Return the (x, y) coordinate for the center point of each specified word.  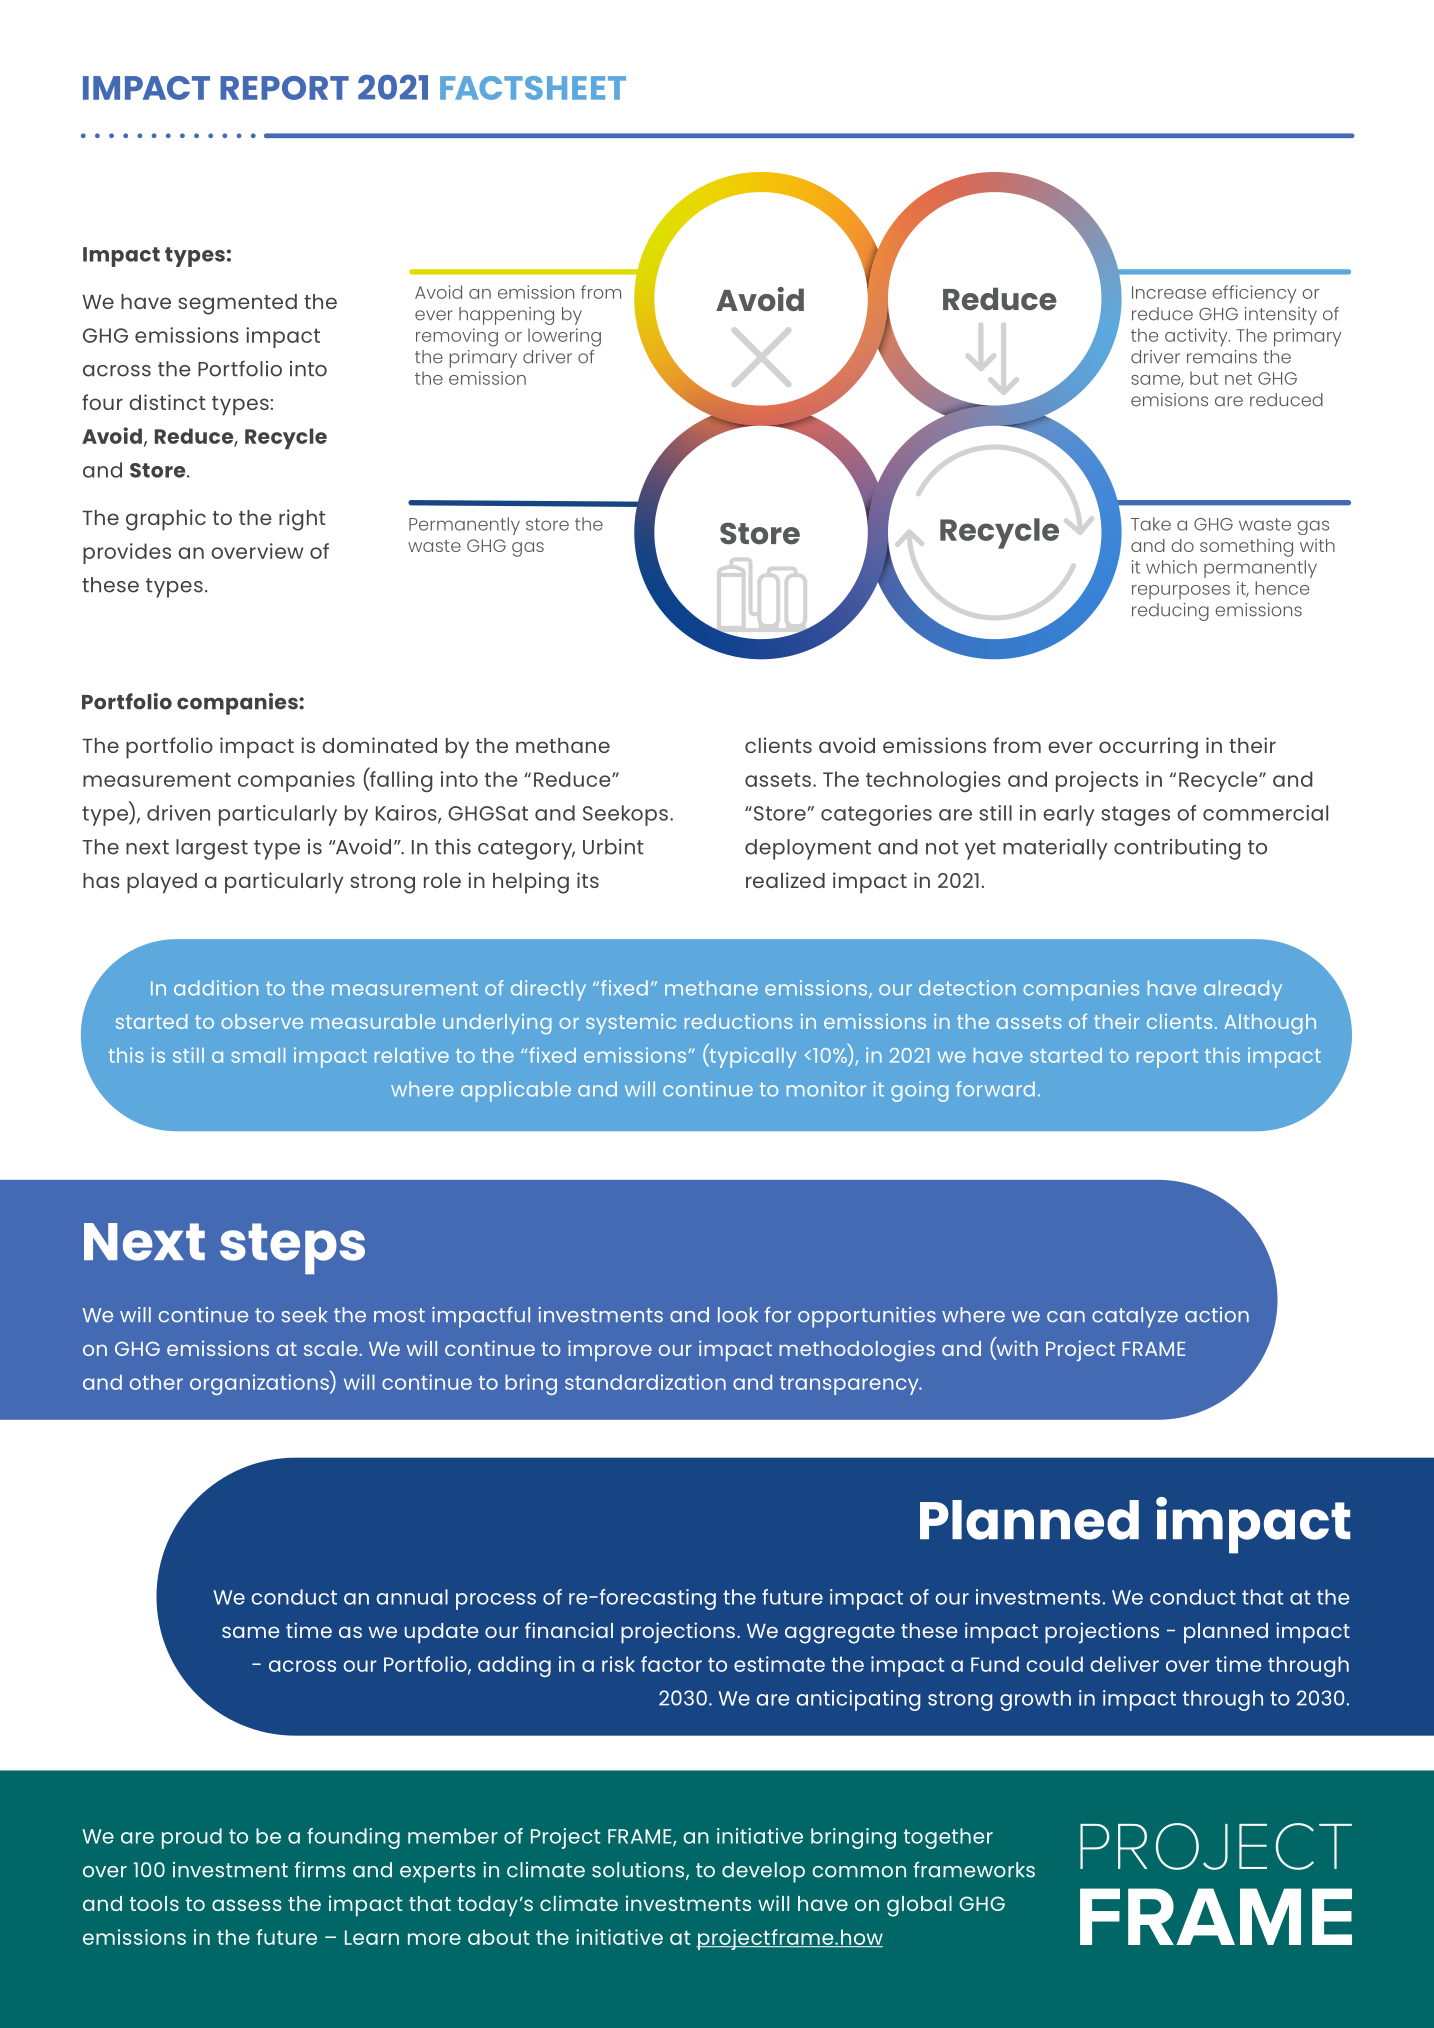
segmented (237, 304)
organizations (260, 1383)
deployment (808, 849)
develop (763, 1872)
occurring (1148, 748)
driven (178, 813)
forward (995, 1089)
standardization (645, 1382)
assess (247, 1905)
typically (751, 1056)
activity (1197, 337)
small (258, 1055)
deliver (1124, 1664)
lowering (564, 337)
